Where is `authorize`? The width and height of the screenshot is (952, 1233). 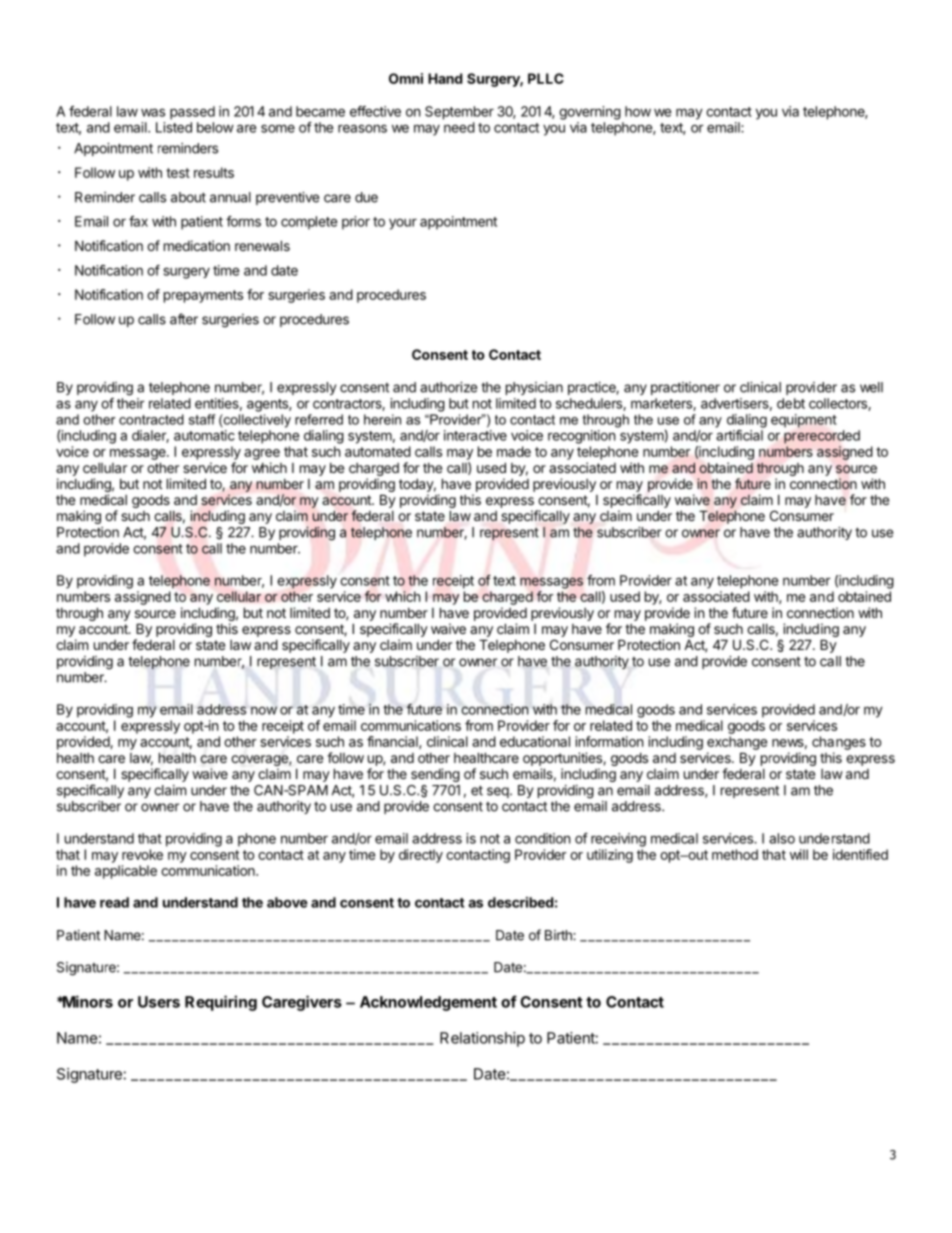 authorize is located at coordinates (448, 387).
